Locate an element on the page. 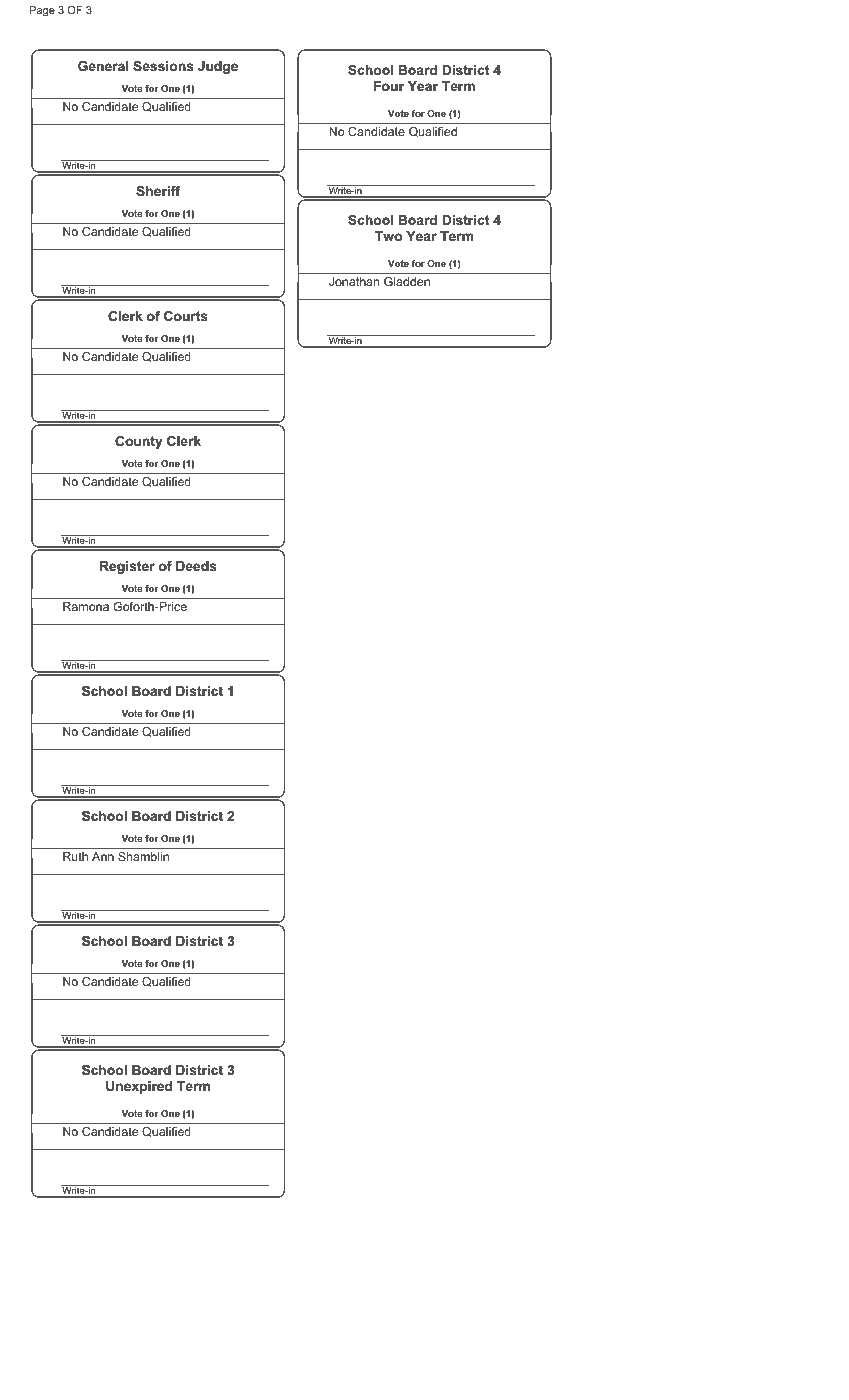 This page has height=1400, width=849. Ruth is located at coordinates (75, 856).
